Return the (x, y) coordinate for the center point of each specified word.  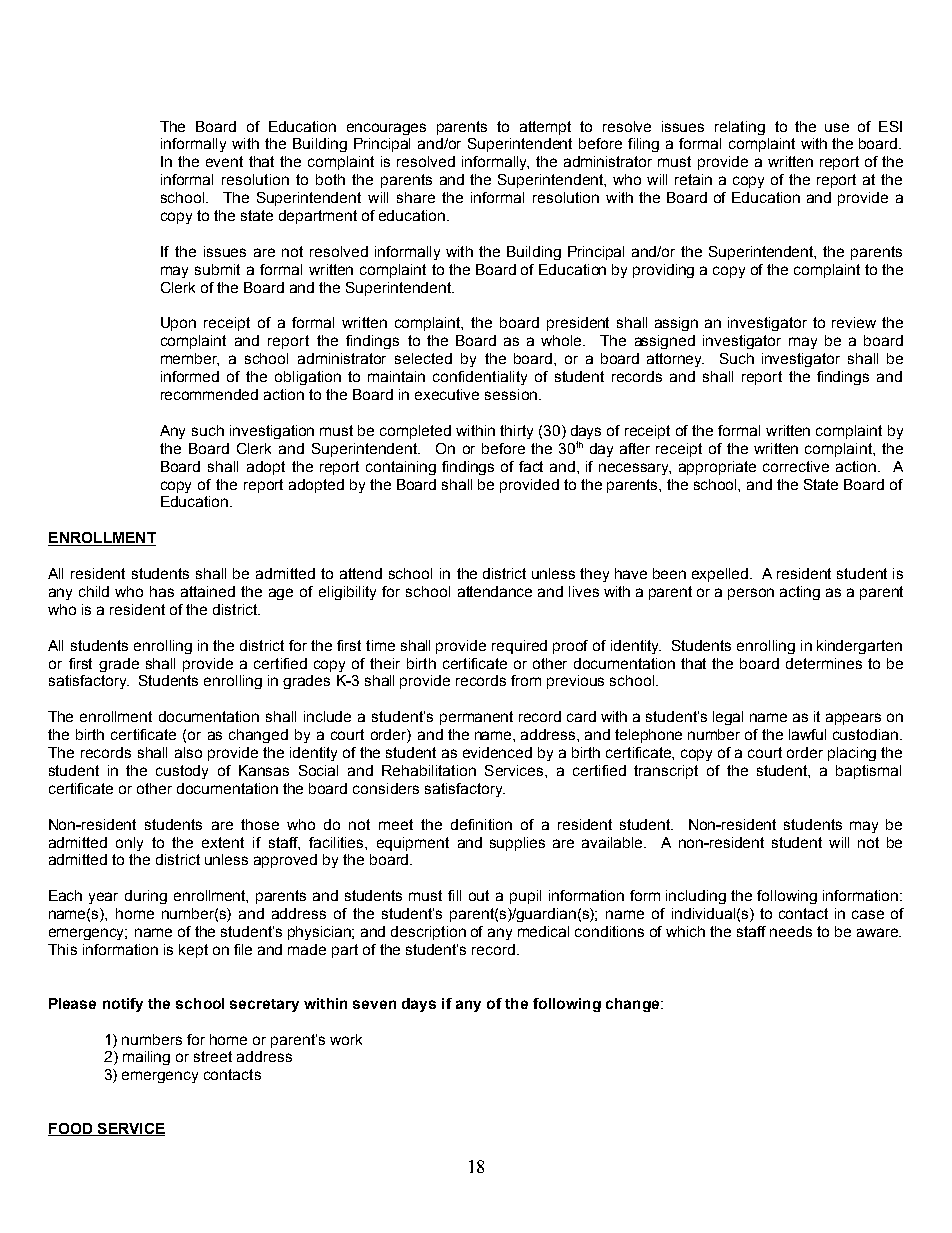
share (416, 197)
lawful (807, 734)
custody (182, 772)
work (346, 1039)
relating (740, 128)
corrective (796, 466)
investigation (272, 432)
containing (401, 468)
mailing (146, 1058)
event (224, 161)
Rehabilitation (429, 770)
